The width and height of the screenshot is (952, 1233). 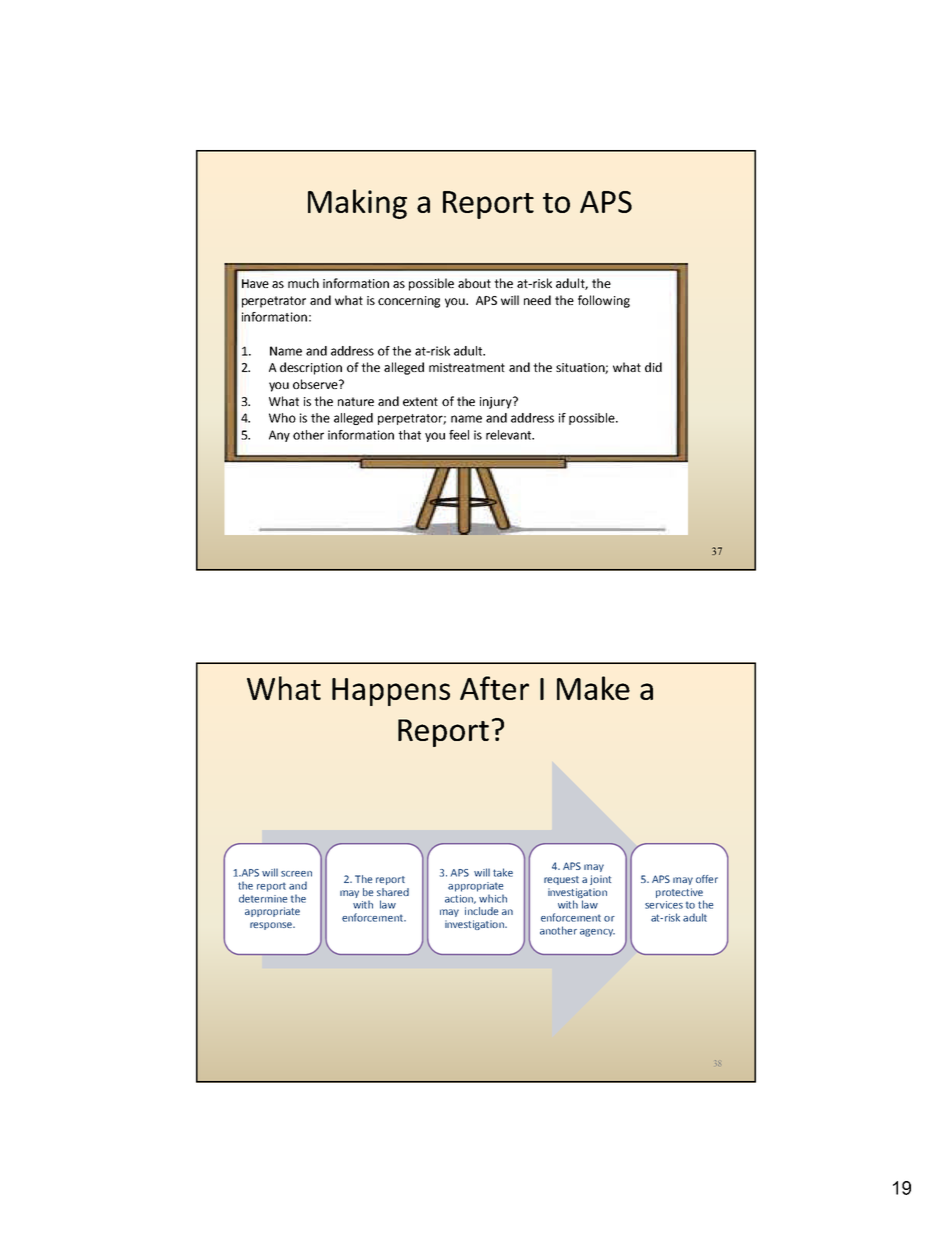 I want to click on mistreatment, so click(x=467, y=367).
